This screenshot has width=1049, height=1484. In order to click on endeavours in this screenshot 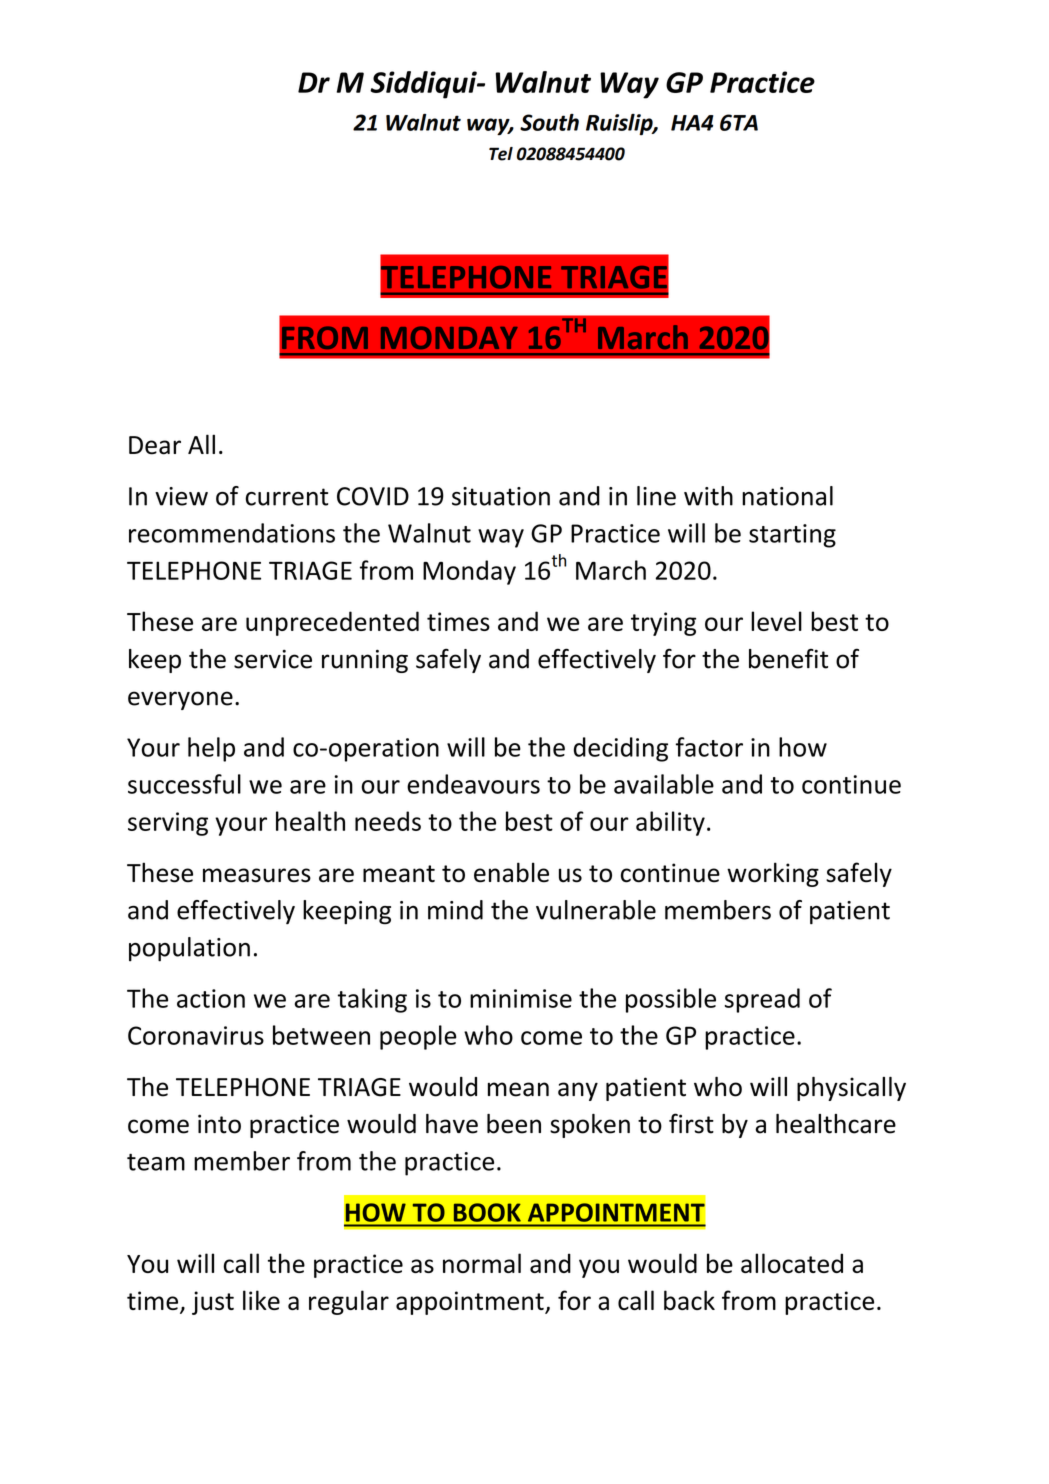, I will do `click(473, 784)`.
